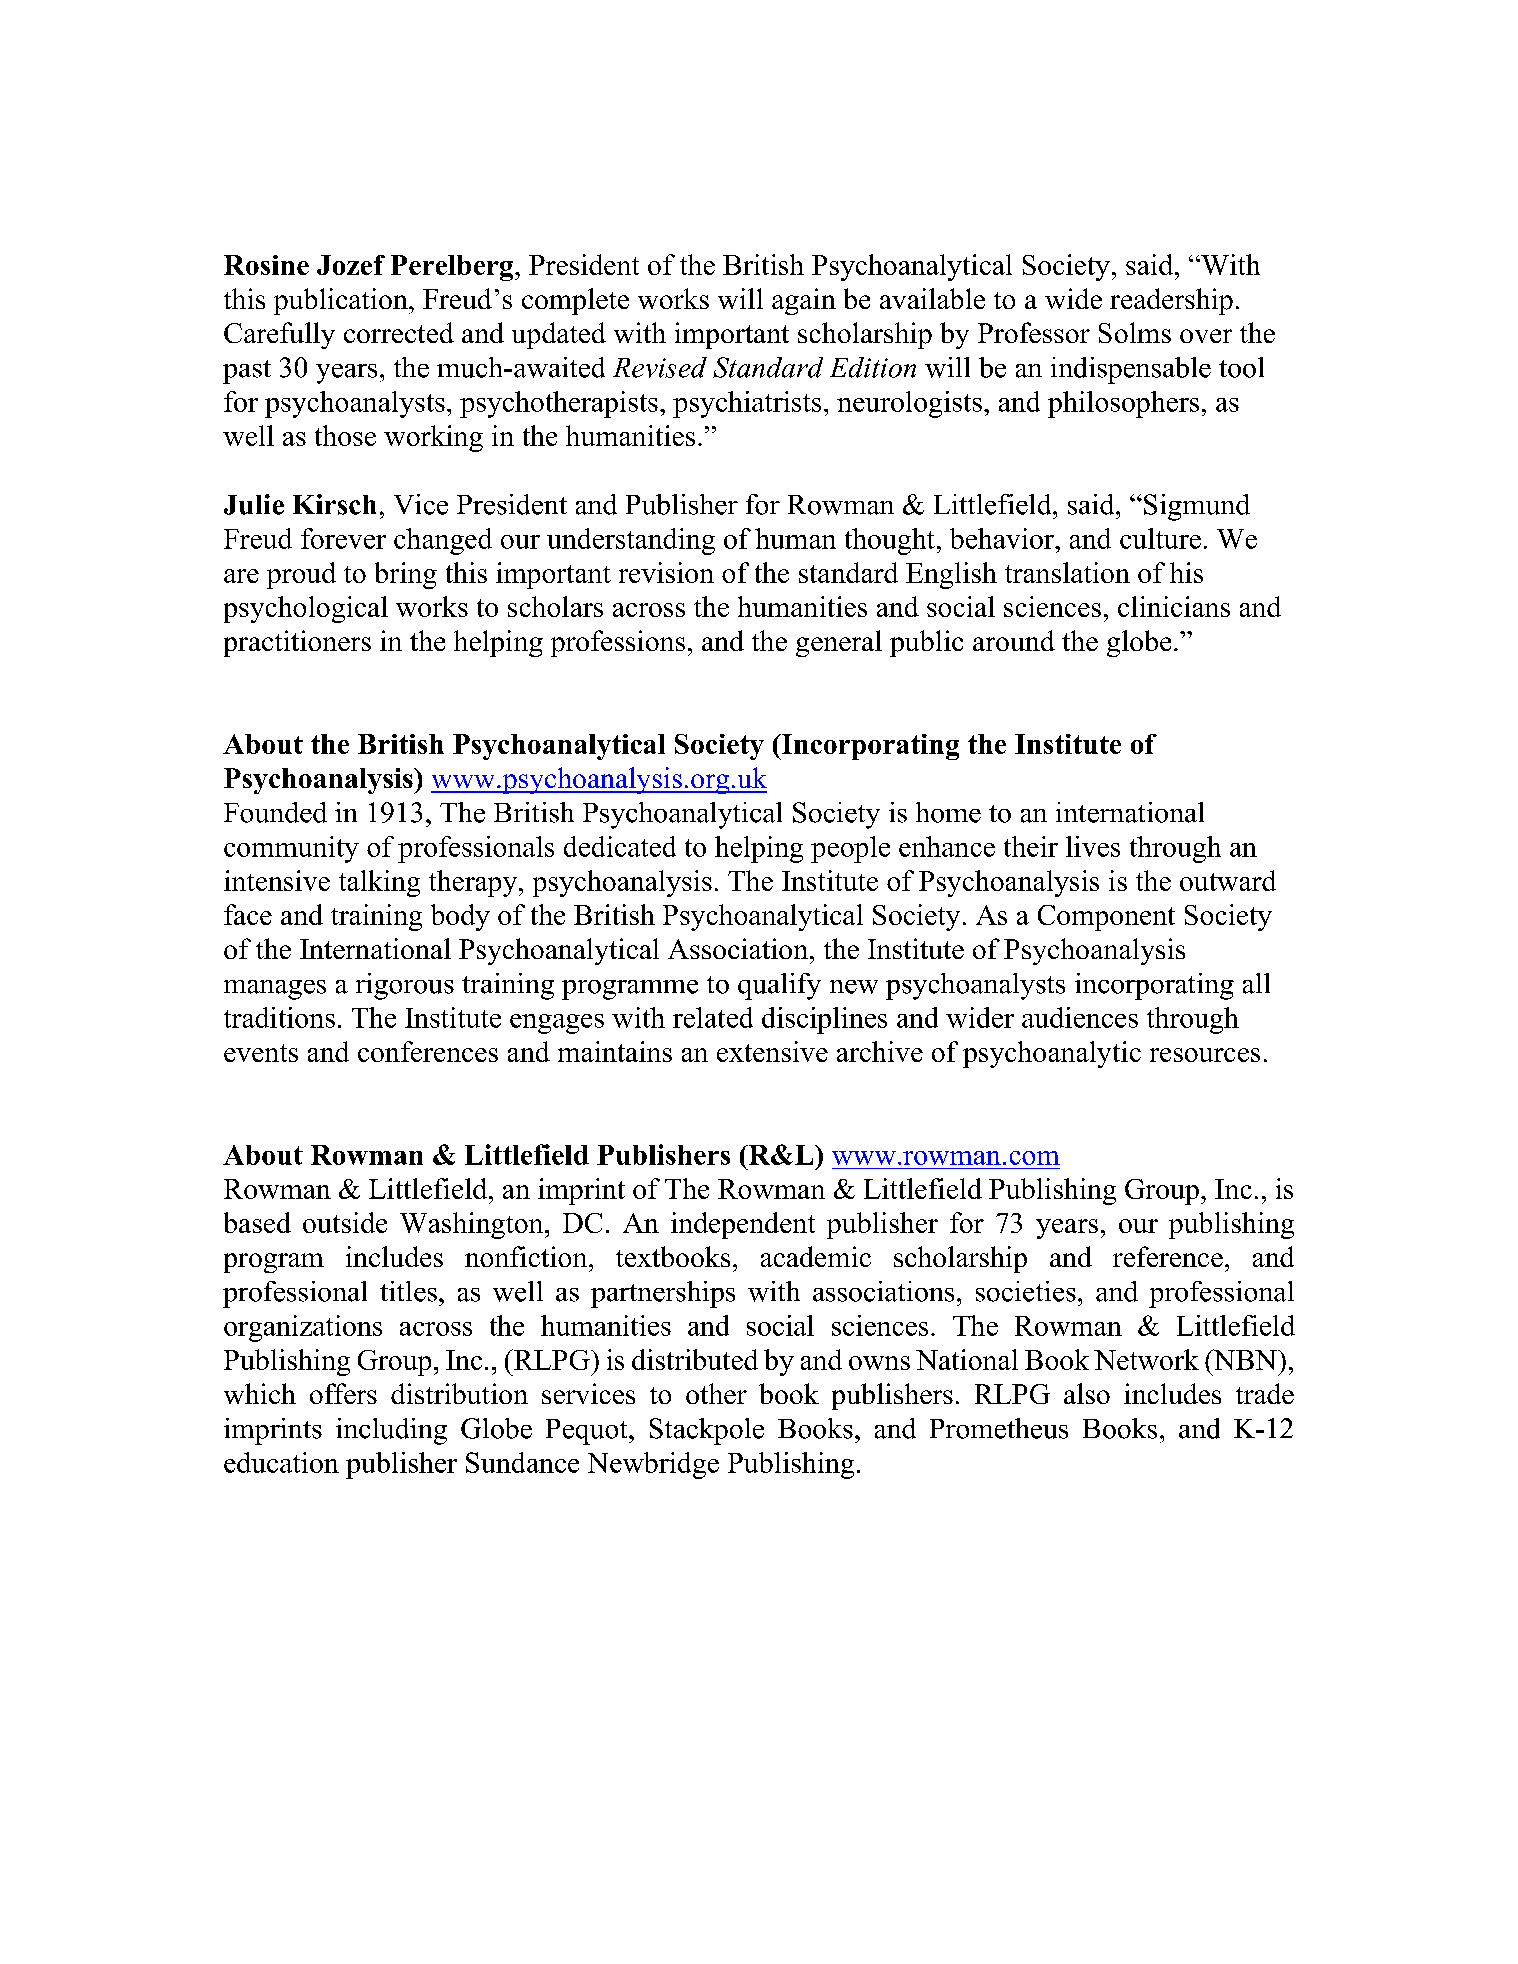 The height and width of the screenshot is (1964, 1518). I want to click on clinicians, so click(1174, 606).
